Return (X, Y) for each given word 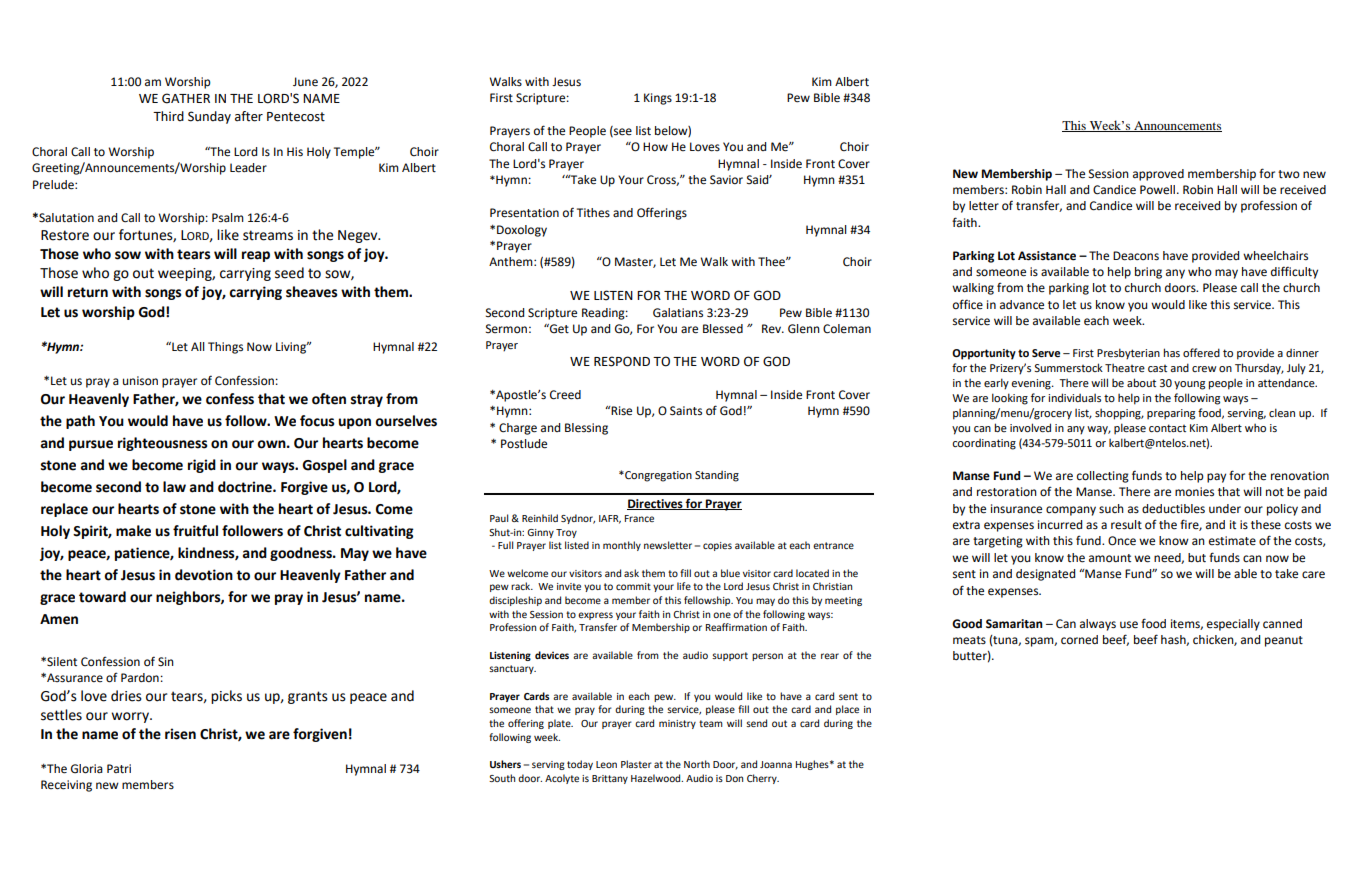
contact (1167, 428)
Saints (686, 411)
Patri (119, 768)
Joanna (776, 764)
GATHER (186, 98)
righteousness (163, 444)
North (697, 764)
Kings (658, 99)
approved (1158, 175)
